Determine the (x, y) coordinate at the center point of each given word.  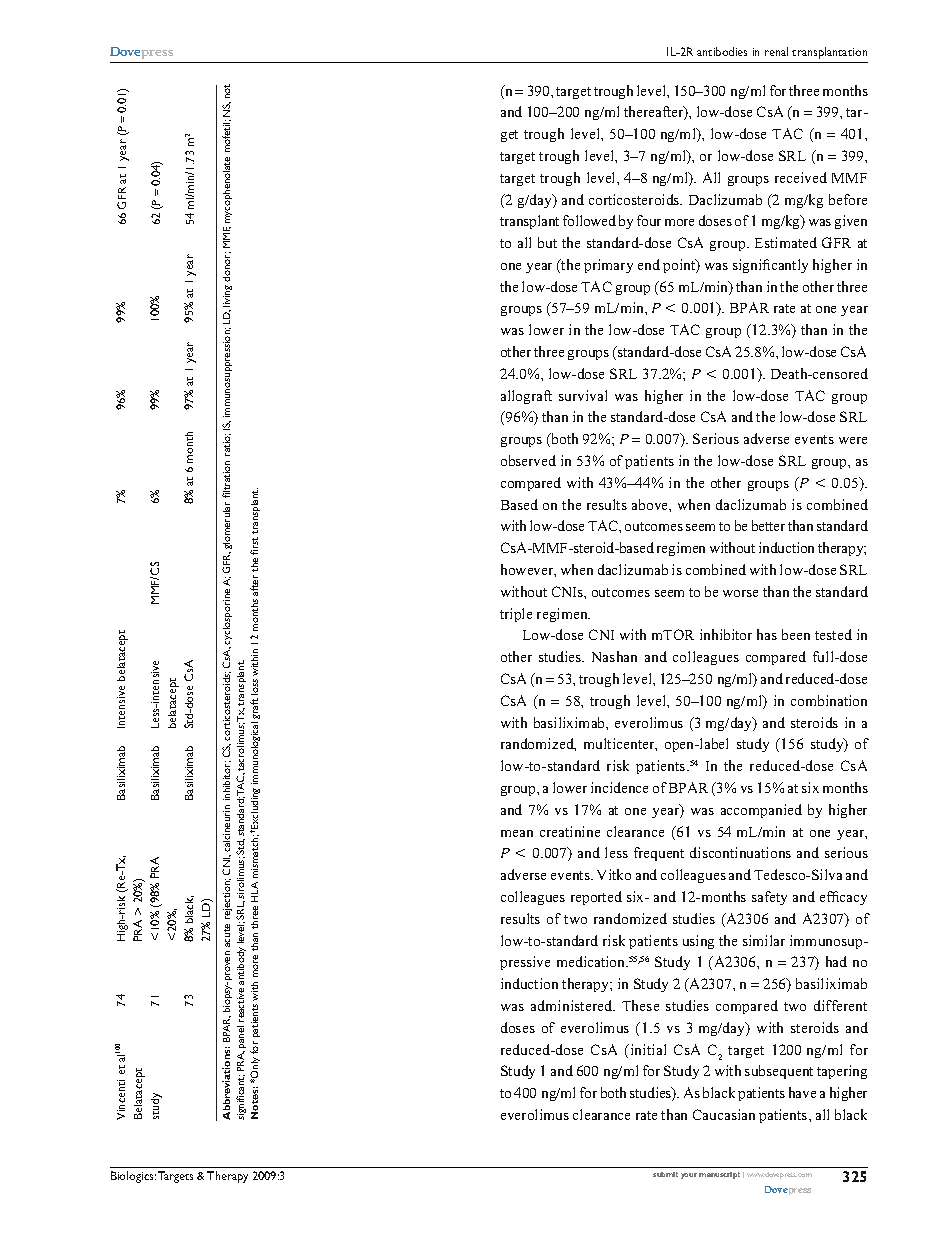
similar (764, 940)
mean (517, 833)
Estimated (786, 242)
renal (776, 51)
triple (516, 615)
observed (528, 460)
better (768, 525)
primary (608, 266)
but (547, 242)
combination (829, 700)
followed (589, 220)
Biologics (133, 1177)
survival (583, 395)
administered (573, 1005)
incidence (619, 787)
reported (596, 898)
